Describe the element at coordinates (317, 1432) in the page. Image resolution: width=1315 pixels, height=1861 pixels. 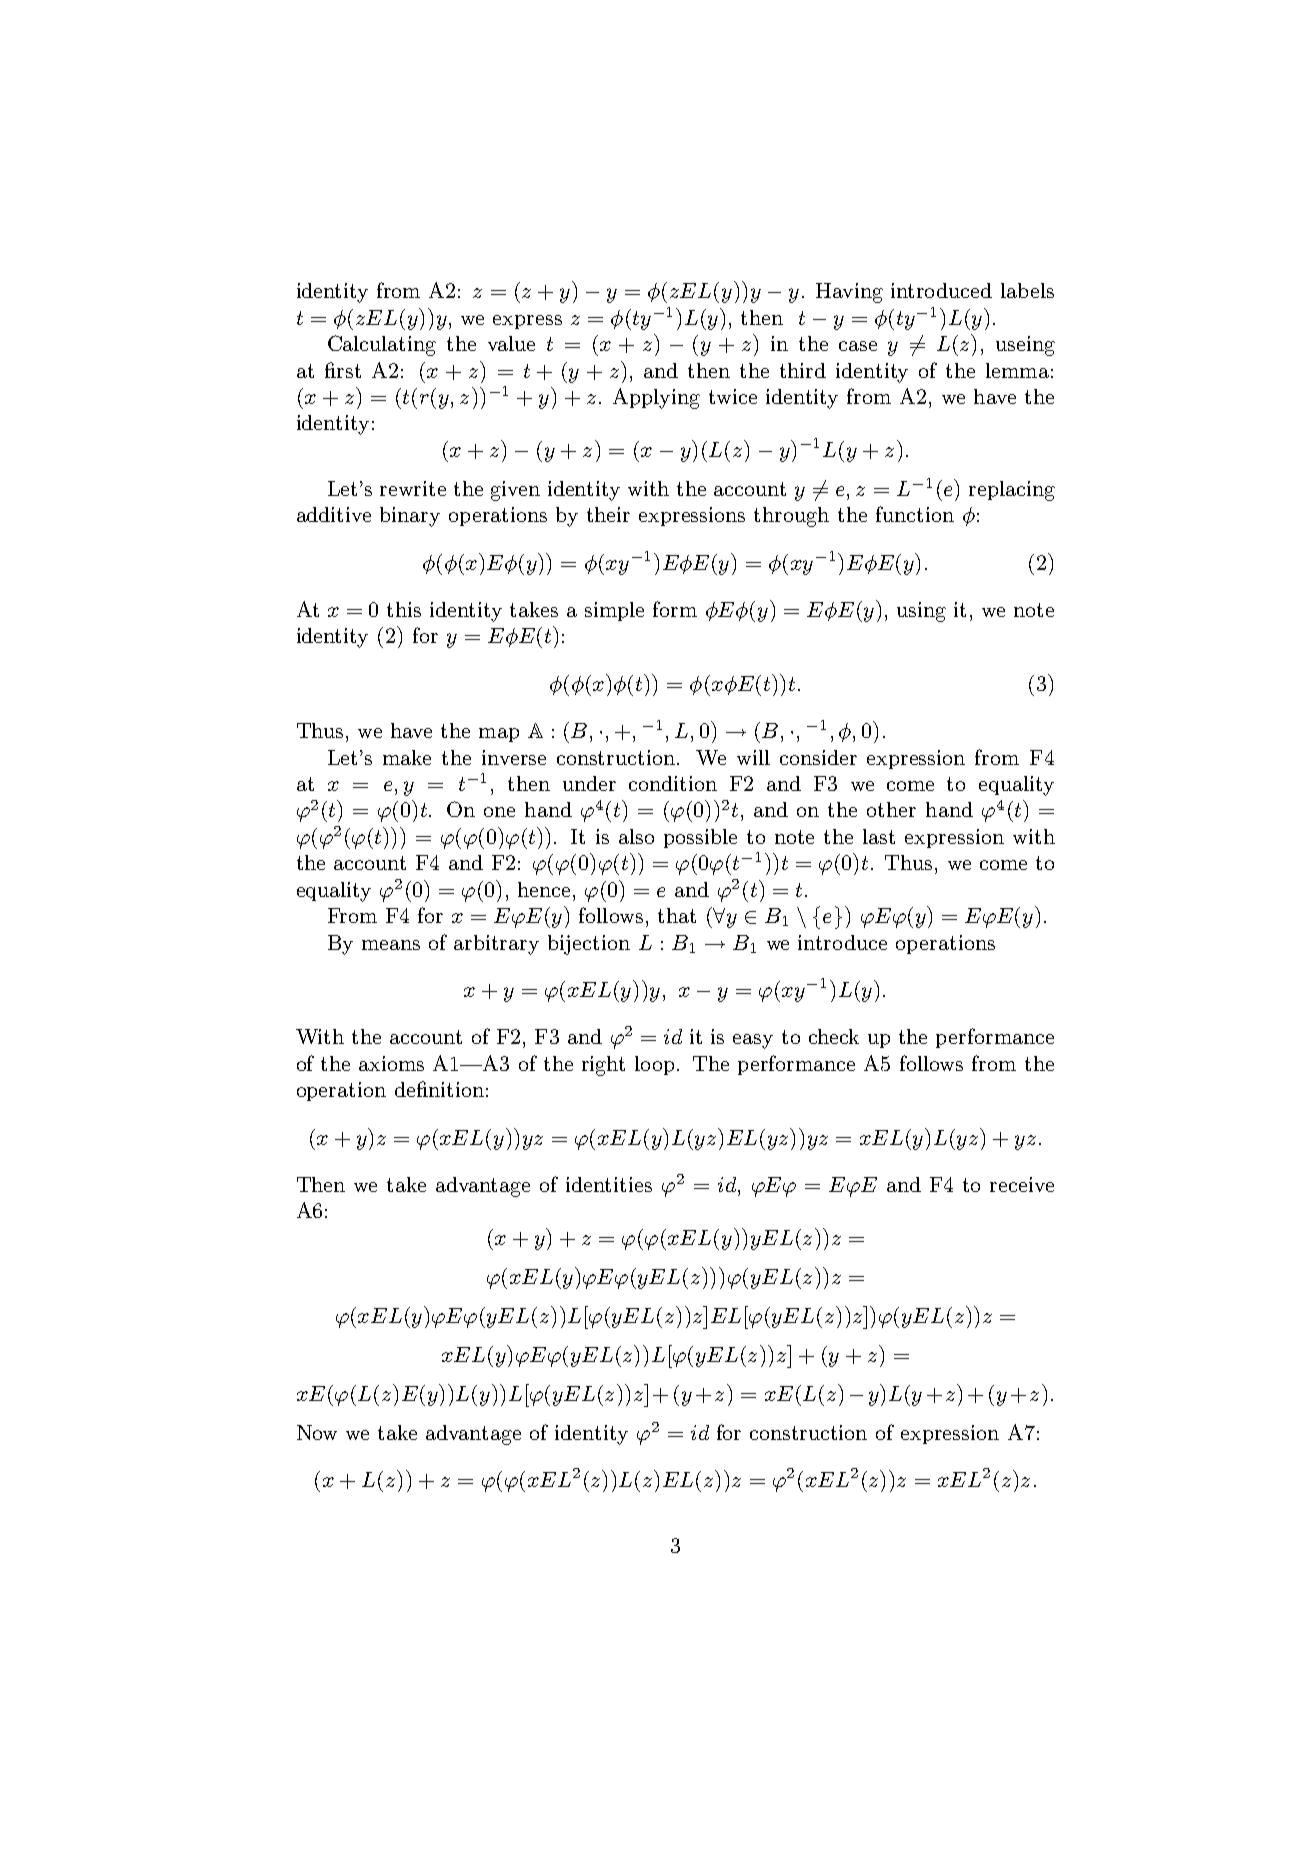
I see `Now` at that location.
